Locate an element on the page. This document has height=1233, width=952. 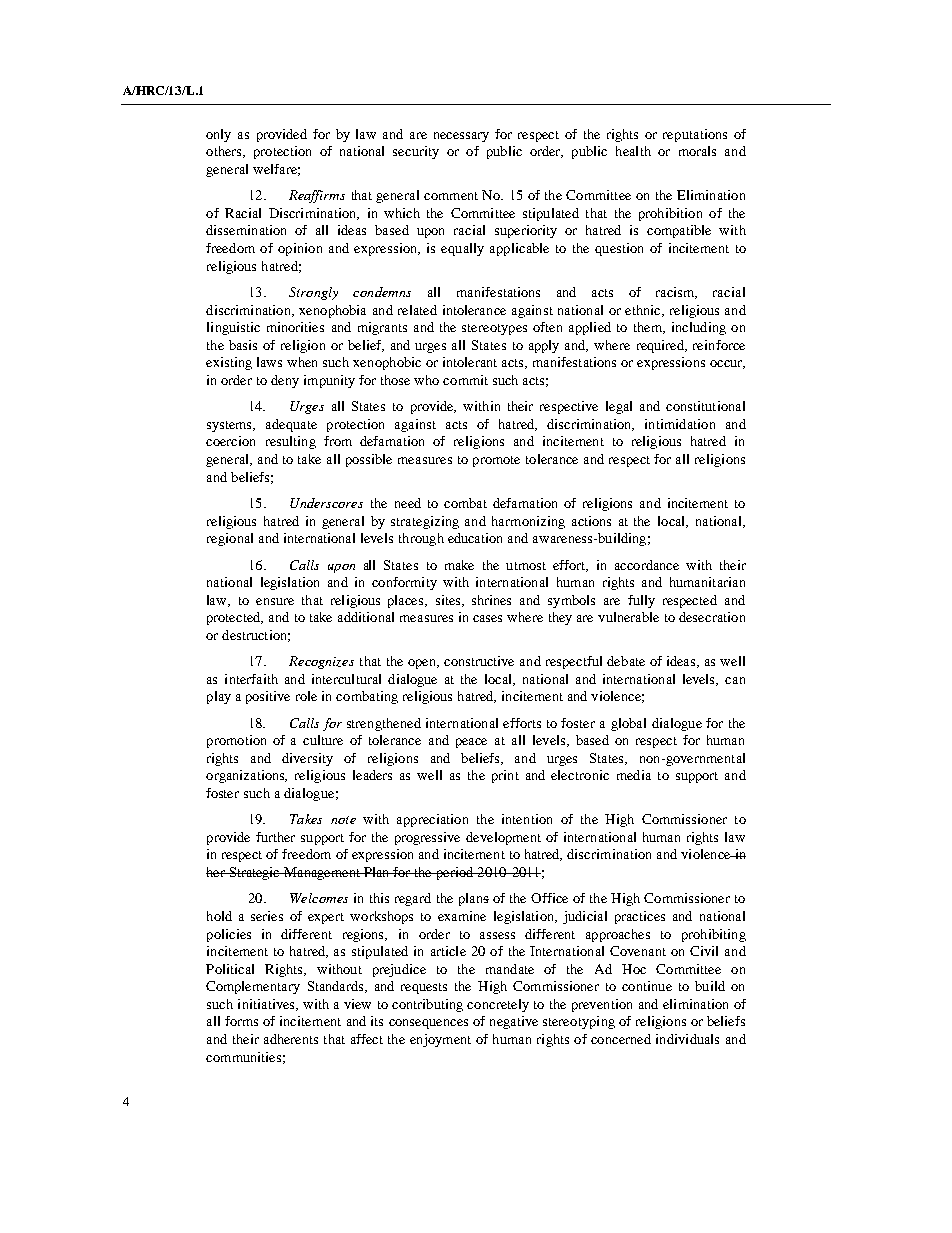
shrines is located at coordinates (491, 600).
